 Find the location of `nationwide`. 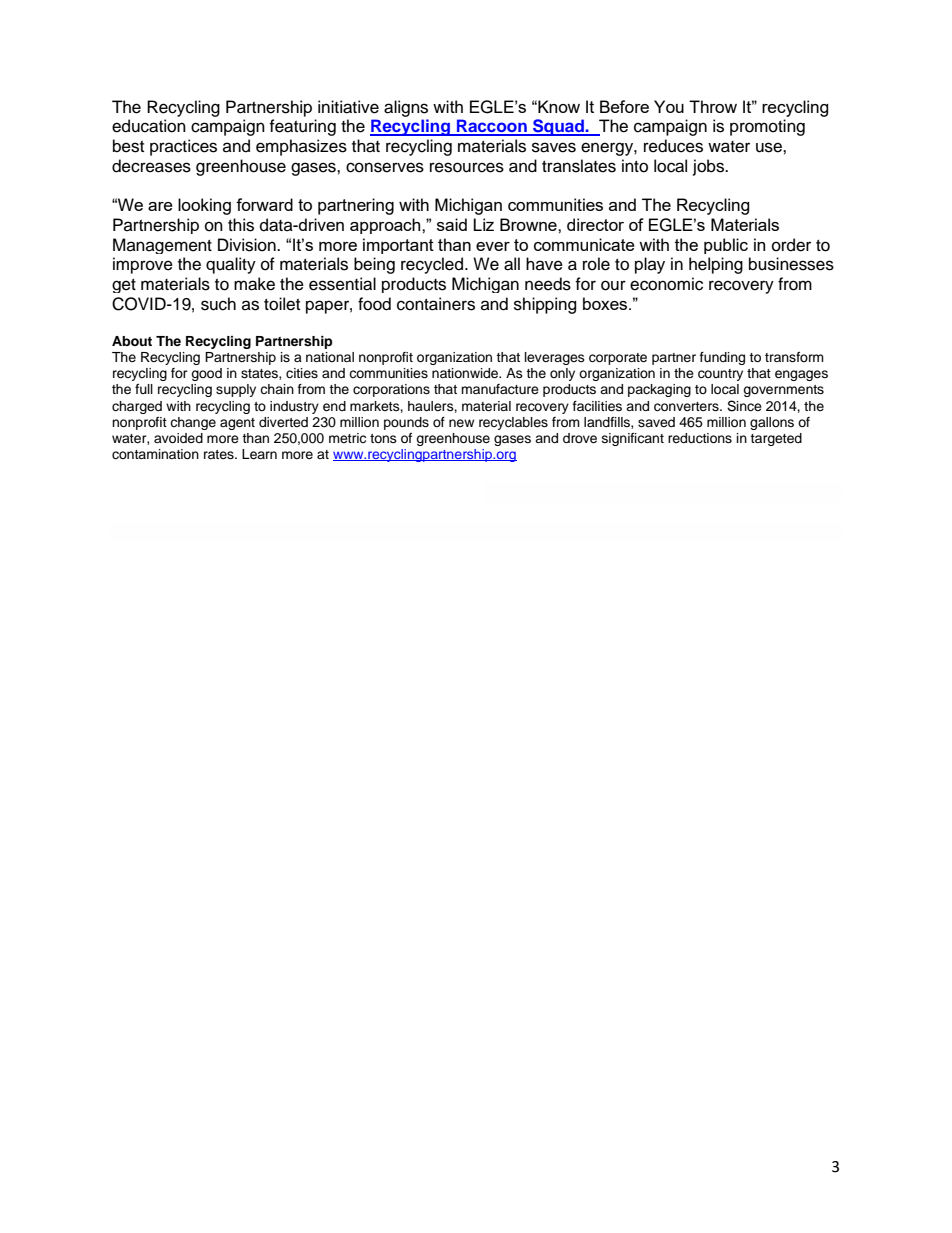

nationwide is located at coordinates (466, 373).
